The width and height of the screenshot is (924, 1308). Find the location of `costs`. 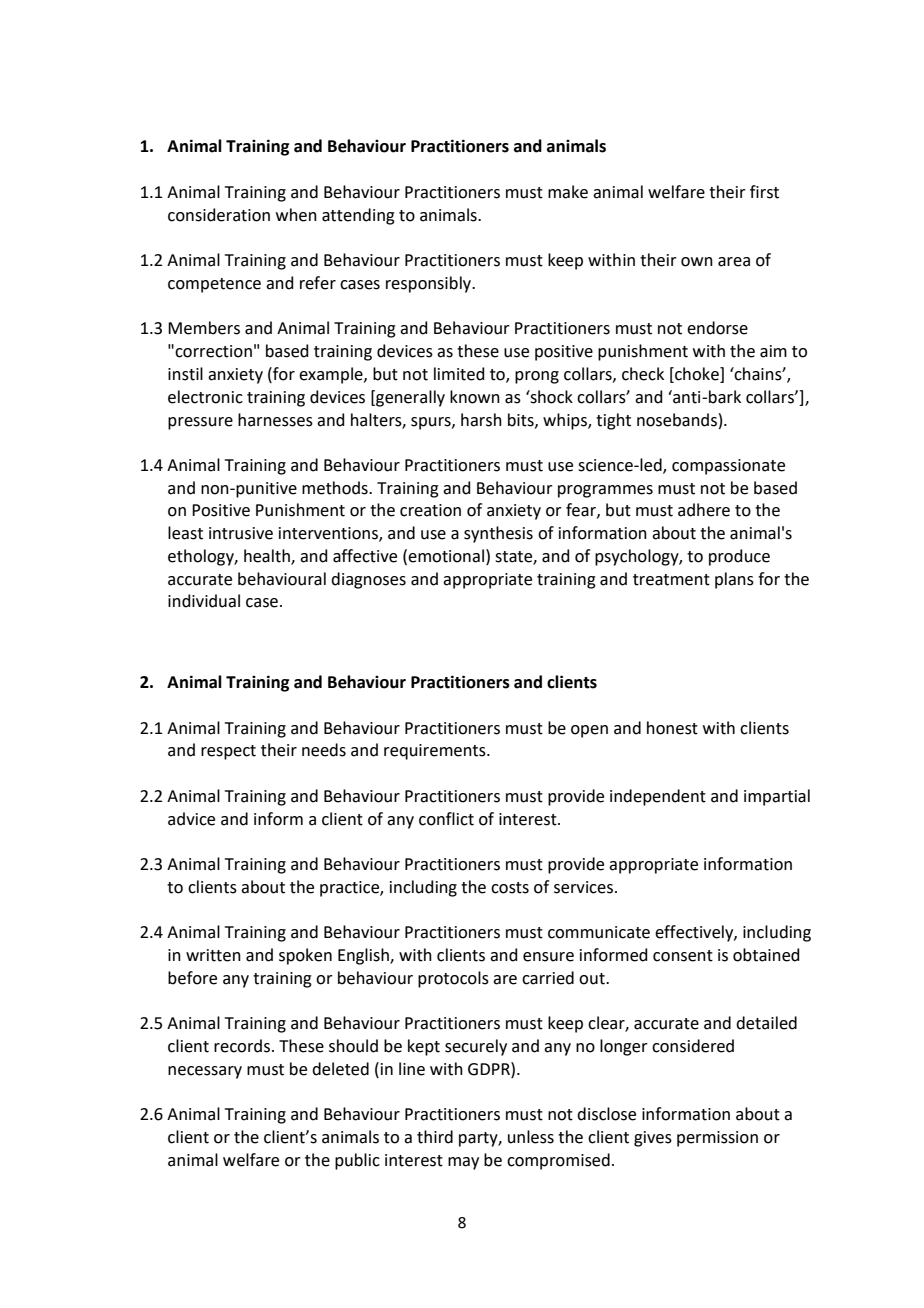

costs is located at coordinates (510, 888).
